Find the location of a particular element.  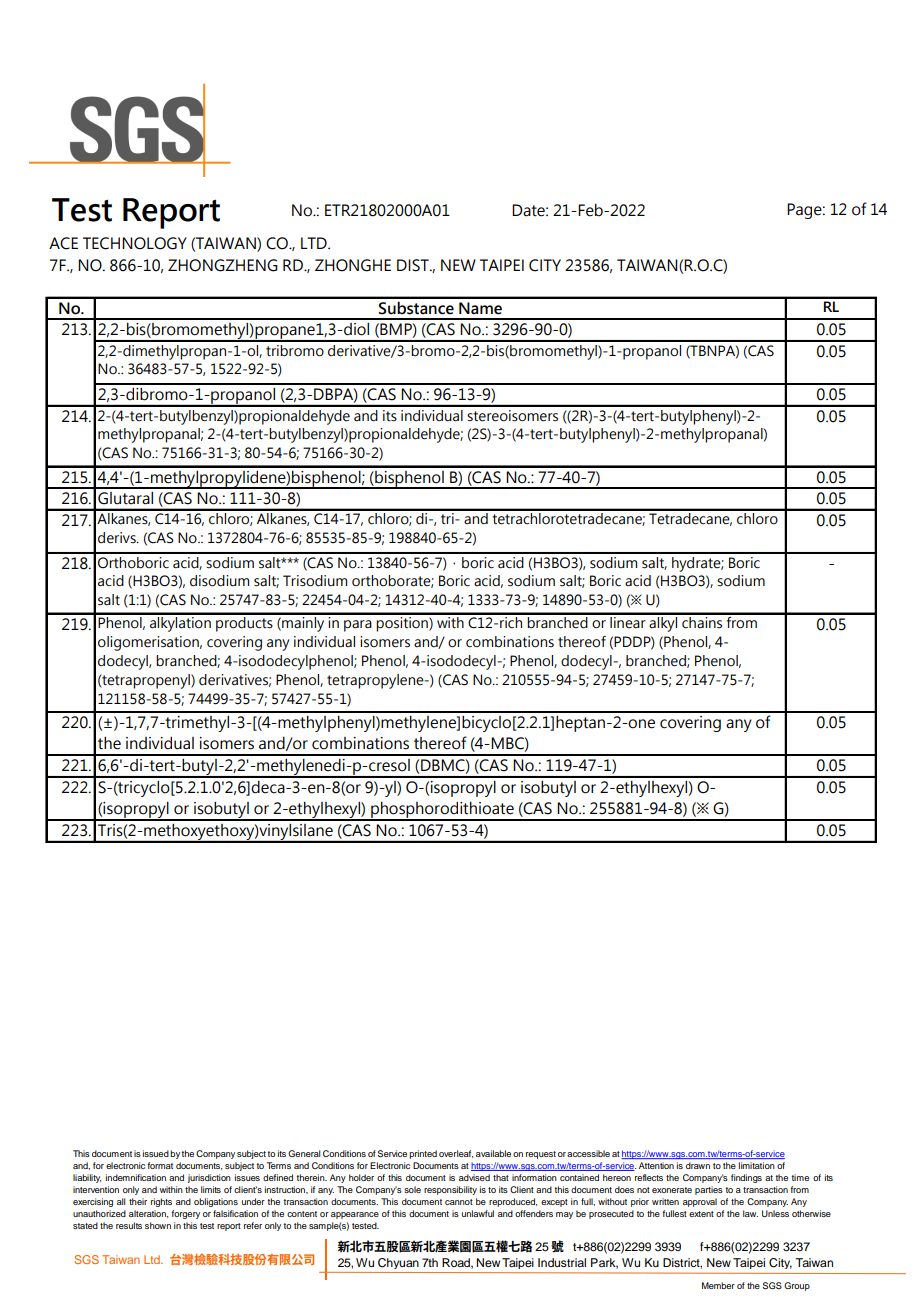

TECHNOLOGY is located at coordinates (135, 243).
